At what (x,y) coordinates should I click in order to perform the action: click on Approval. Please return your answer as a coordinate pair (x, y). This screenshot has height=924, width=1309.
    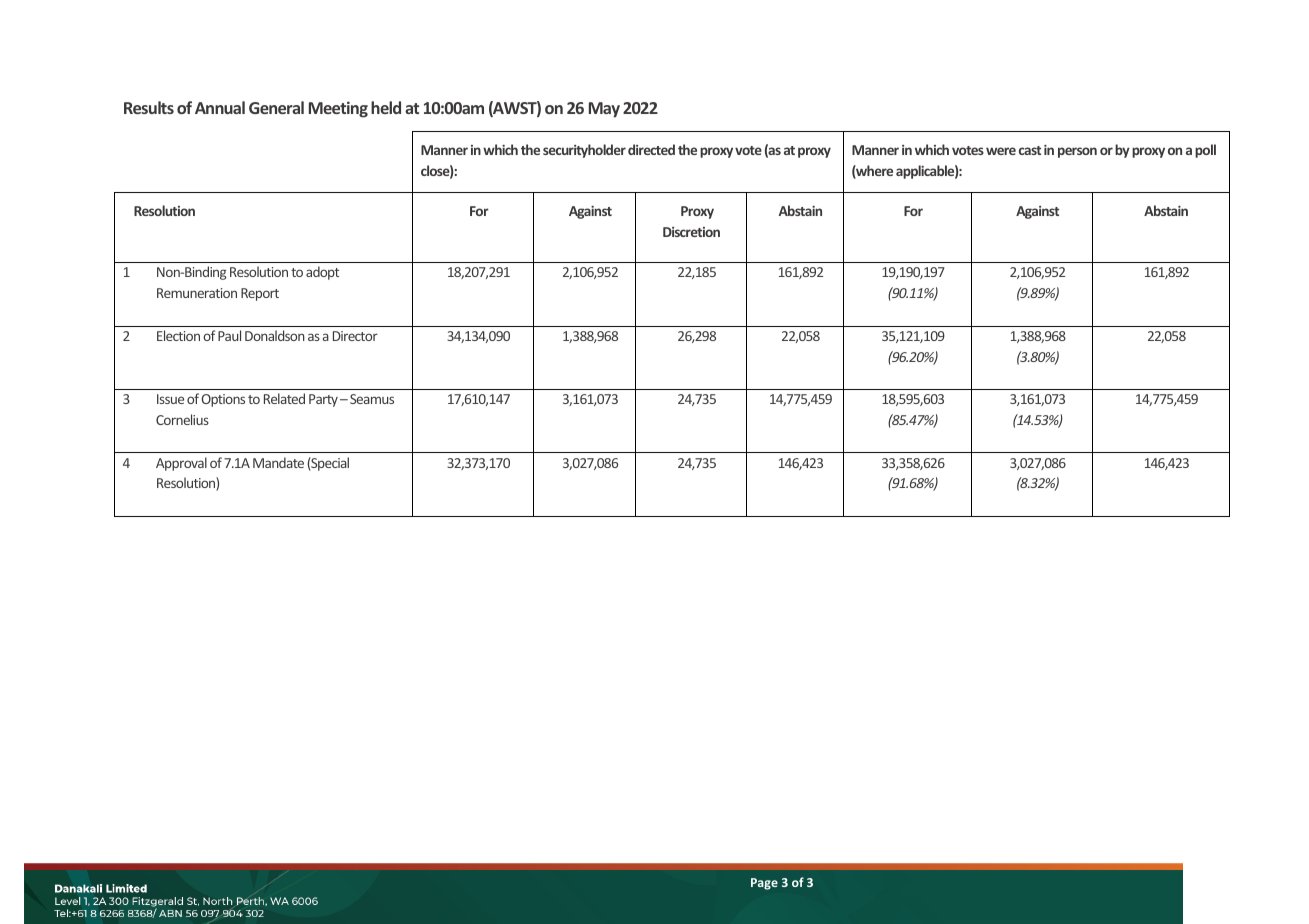
    Looking at the image, I should click on (181, 464).
